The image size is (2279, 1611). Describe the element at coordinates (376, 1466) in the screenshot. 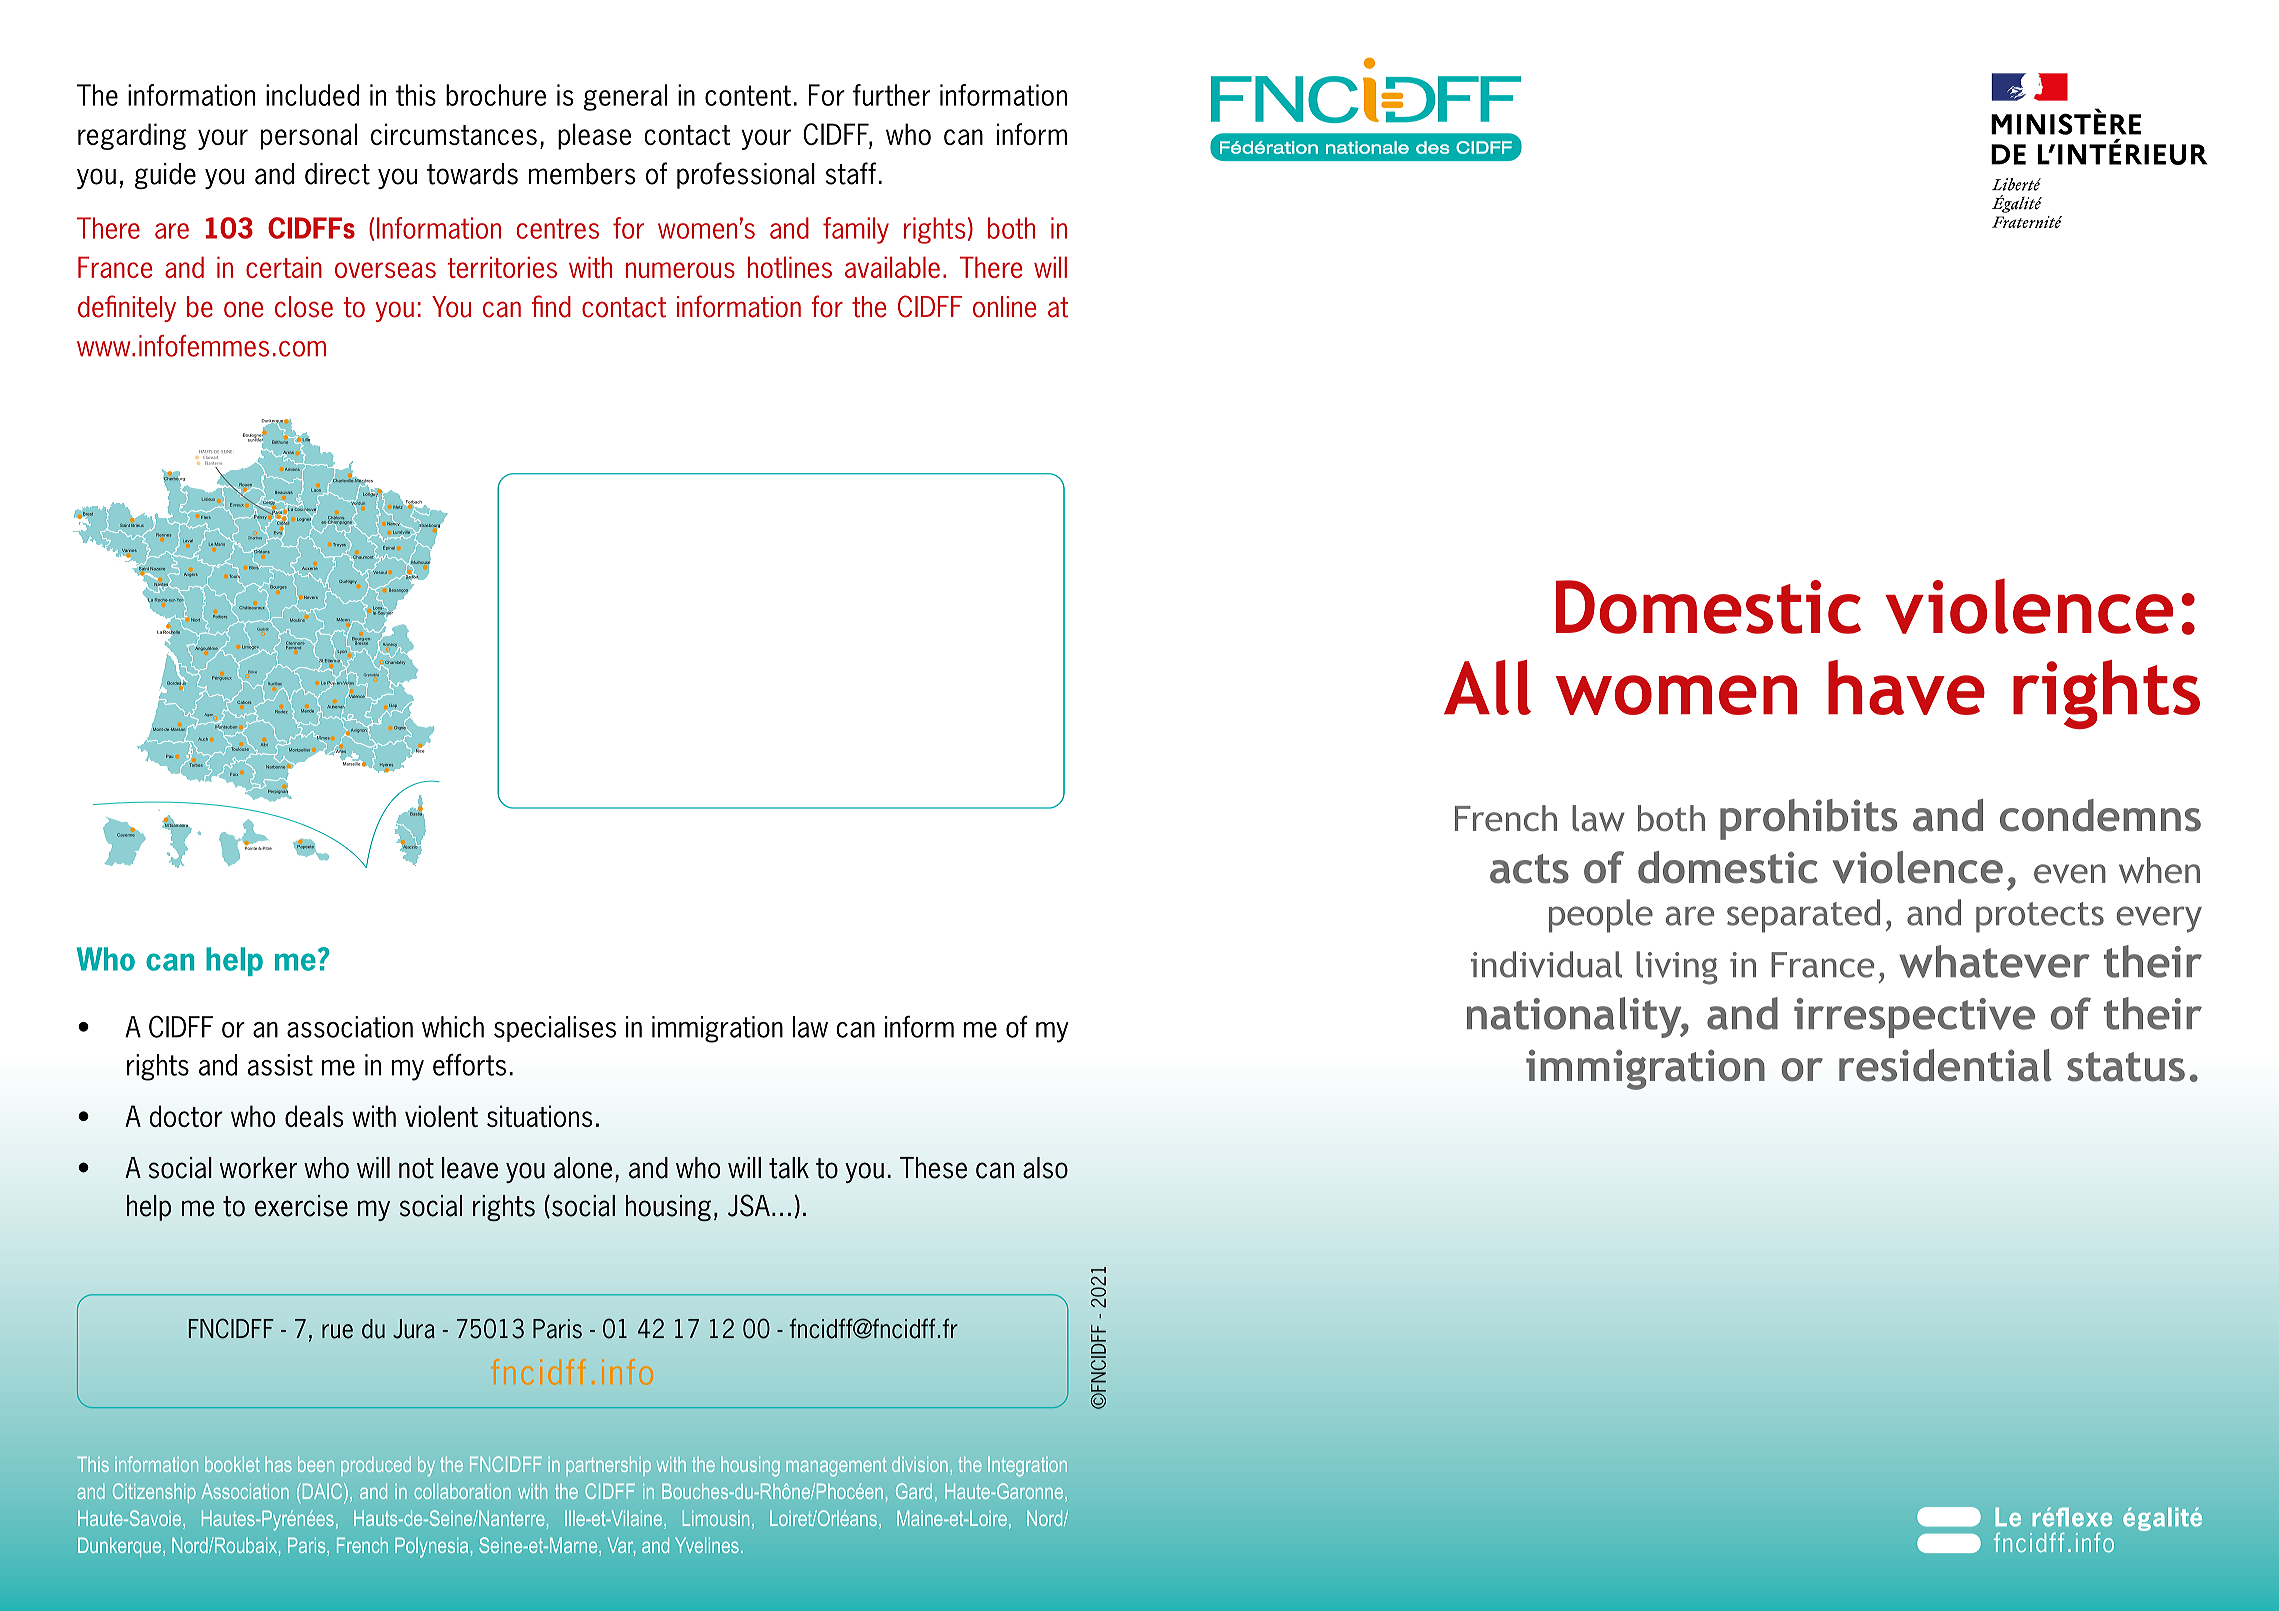

I see `produced` at that location.
